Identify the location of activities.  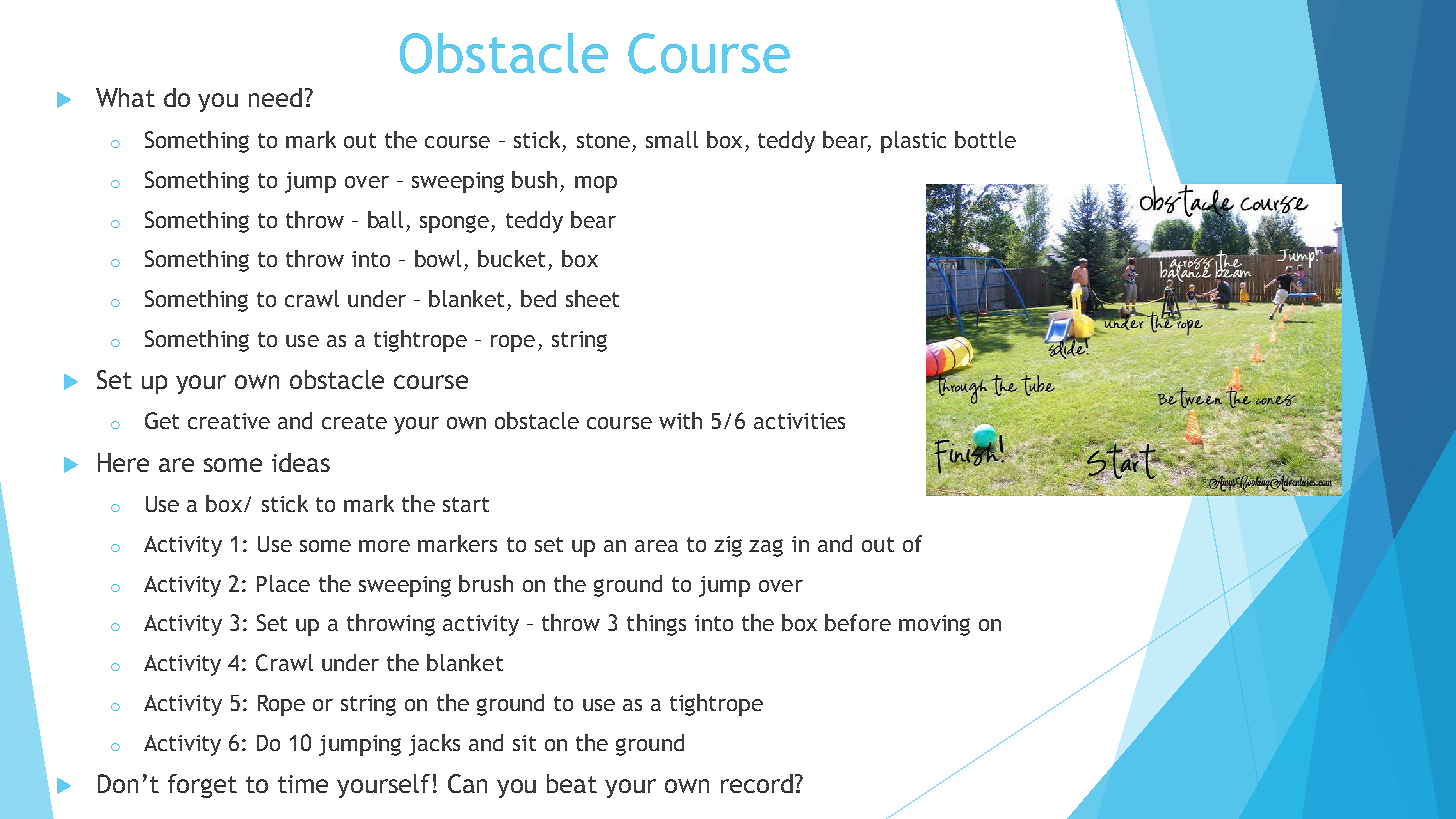
(799, 421).
